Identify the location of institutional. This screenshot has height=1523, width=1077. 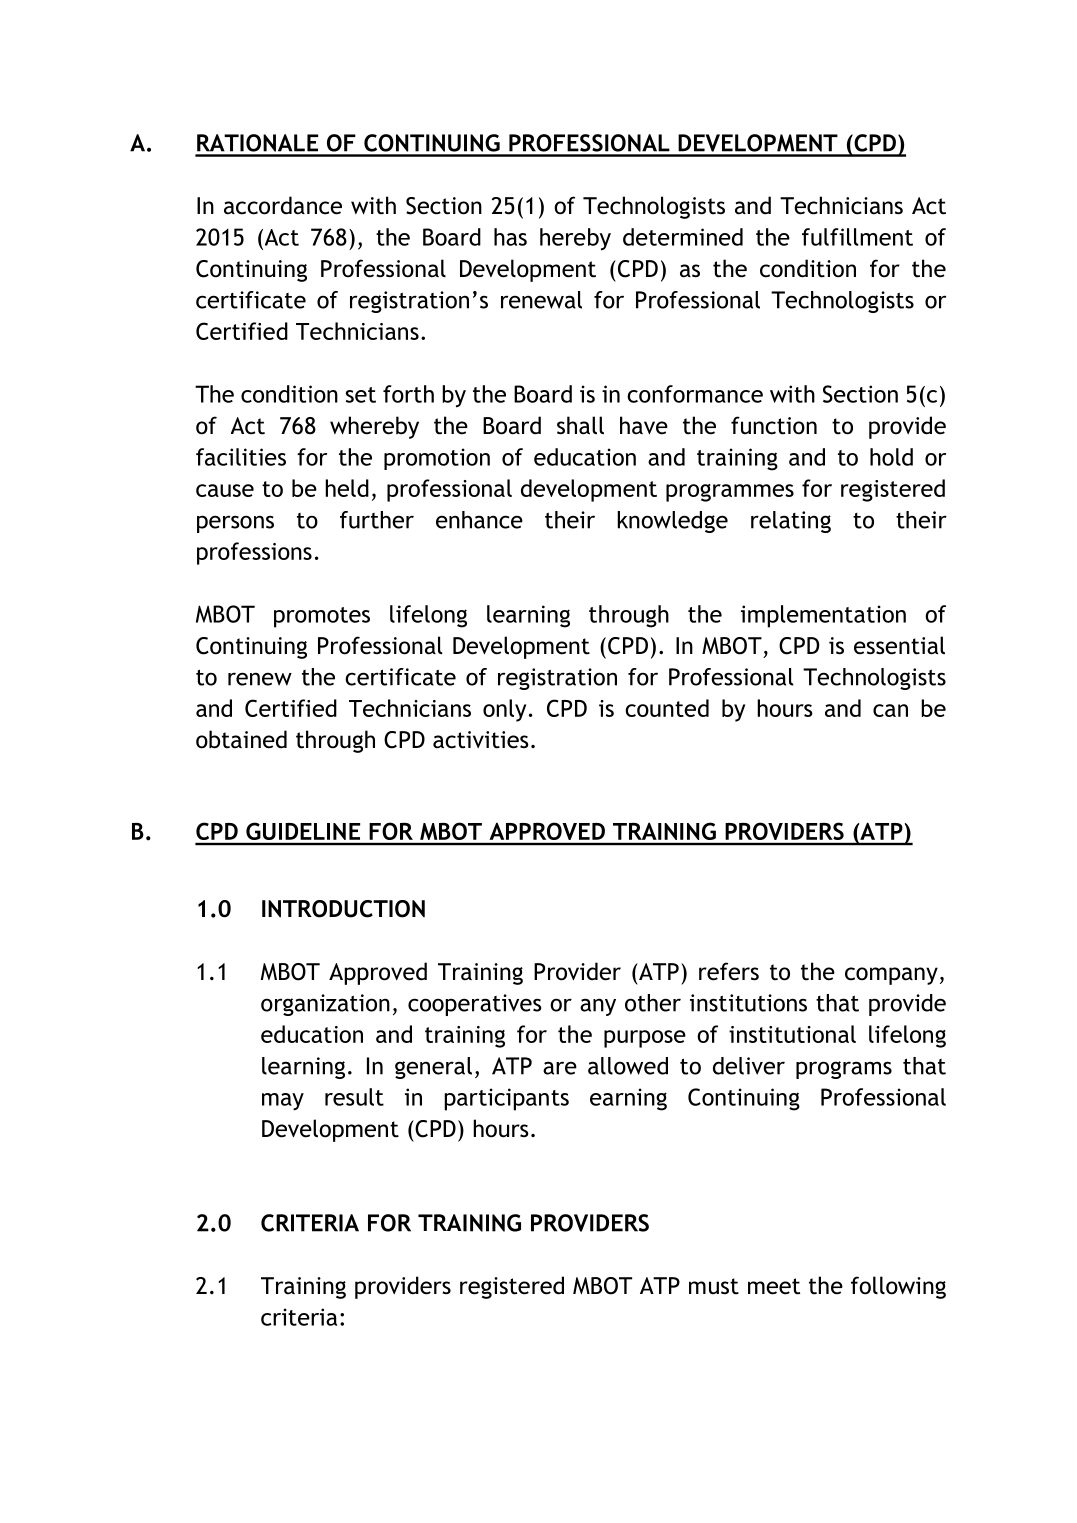
(792, 1034).
